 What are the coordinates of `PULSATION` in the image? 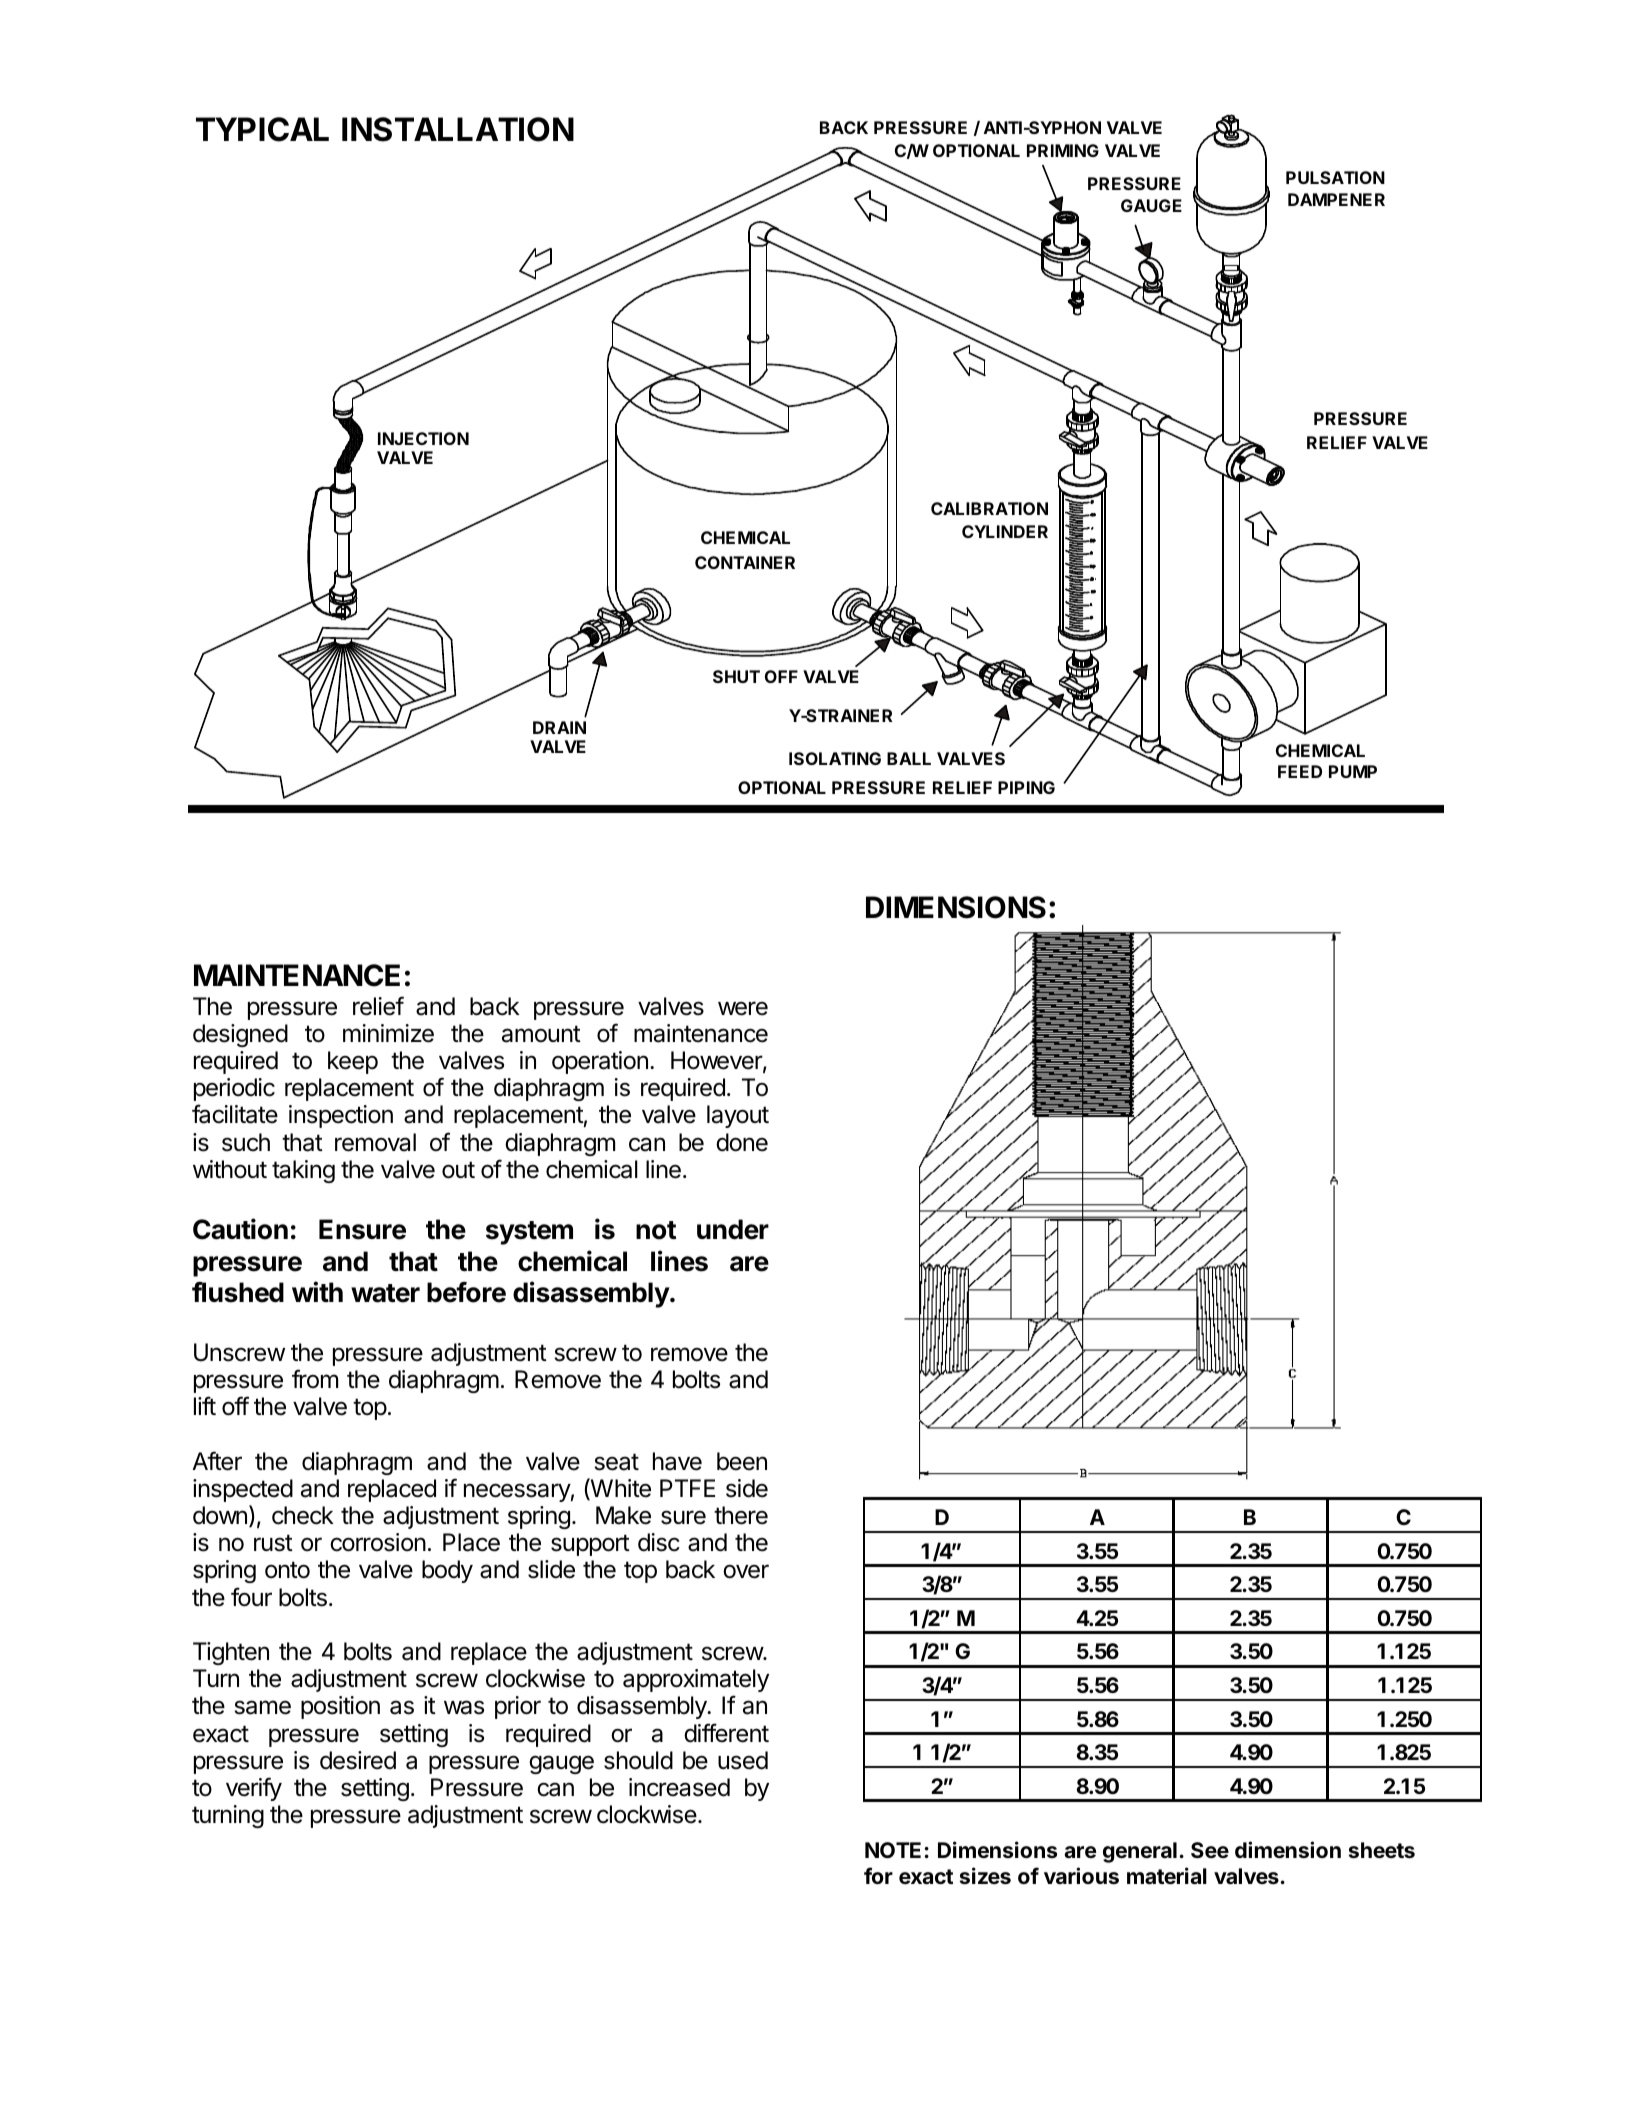 It's located at (1335, 177).
